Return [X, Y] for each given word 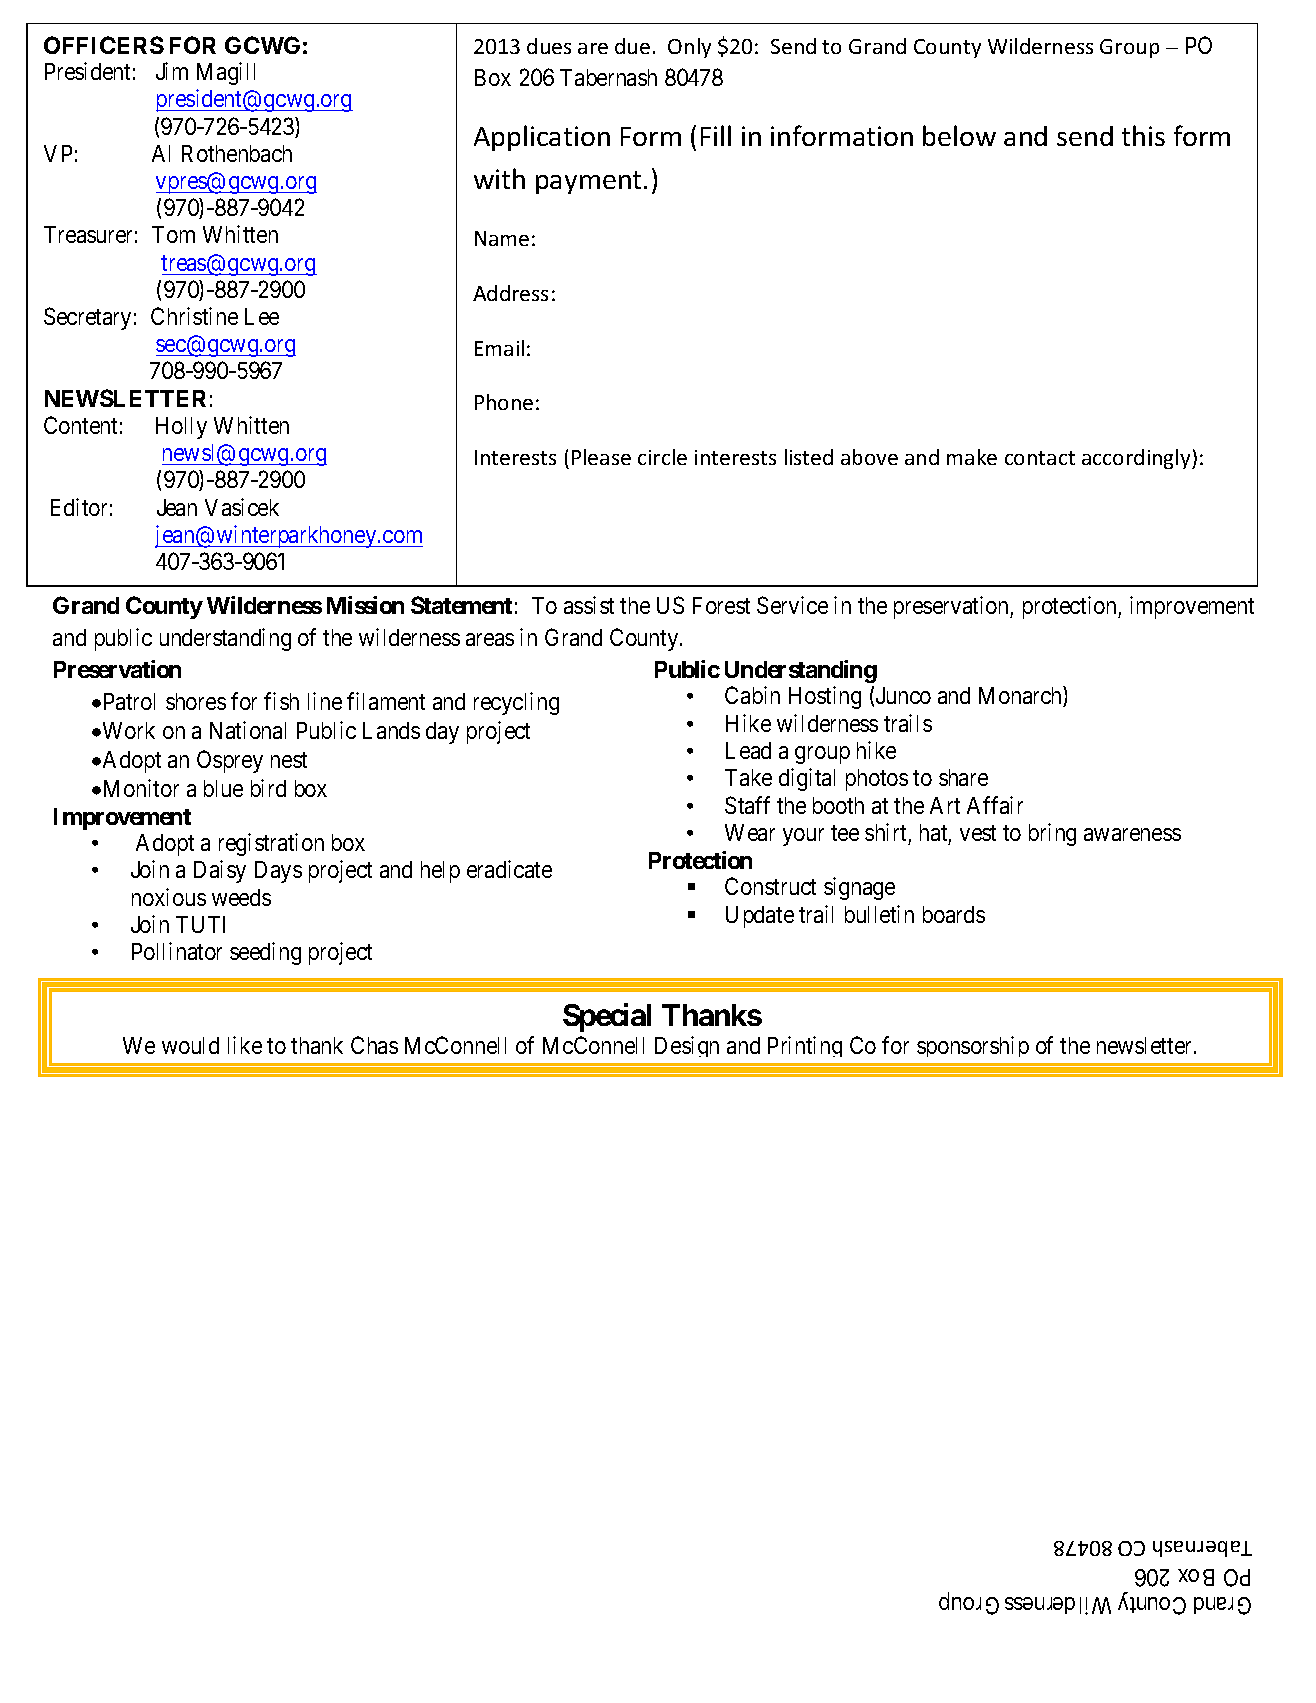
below [959, 135]
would [190, 1045]
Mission [365, 605]
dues [549, 46]
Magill [226, 73]
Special [607, 1017]
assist [589, 605]
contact [1040, 458]
